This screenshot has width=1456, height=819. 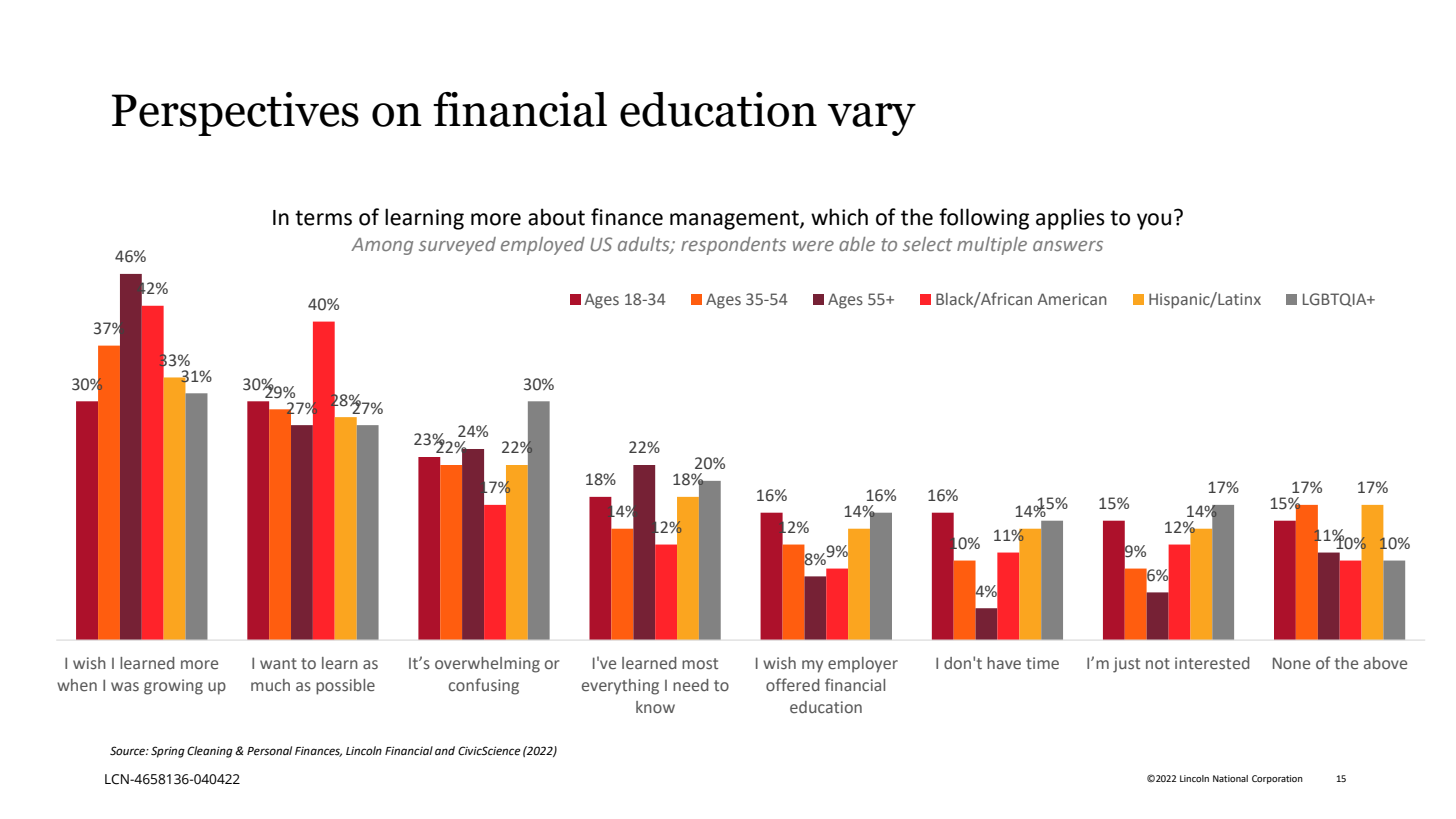 I want to click on American, so click(x=1072, y=299).
